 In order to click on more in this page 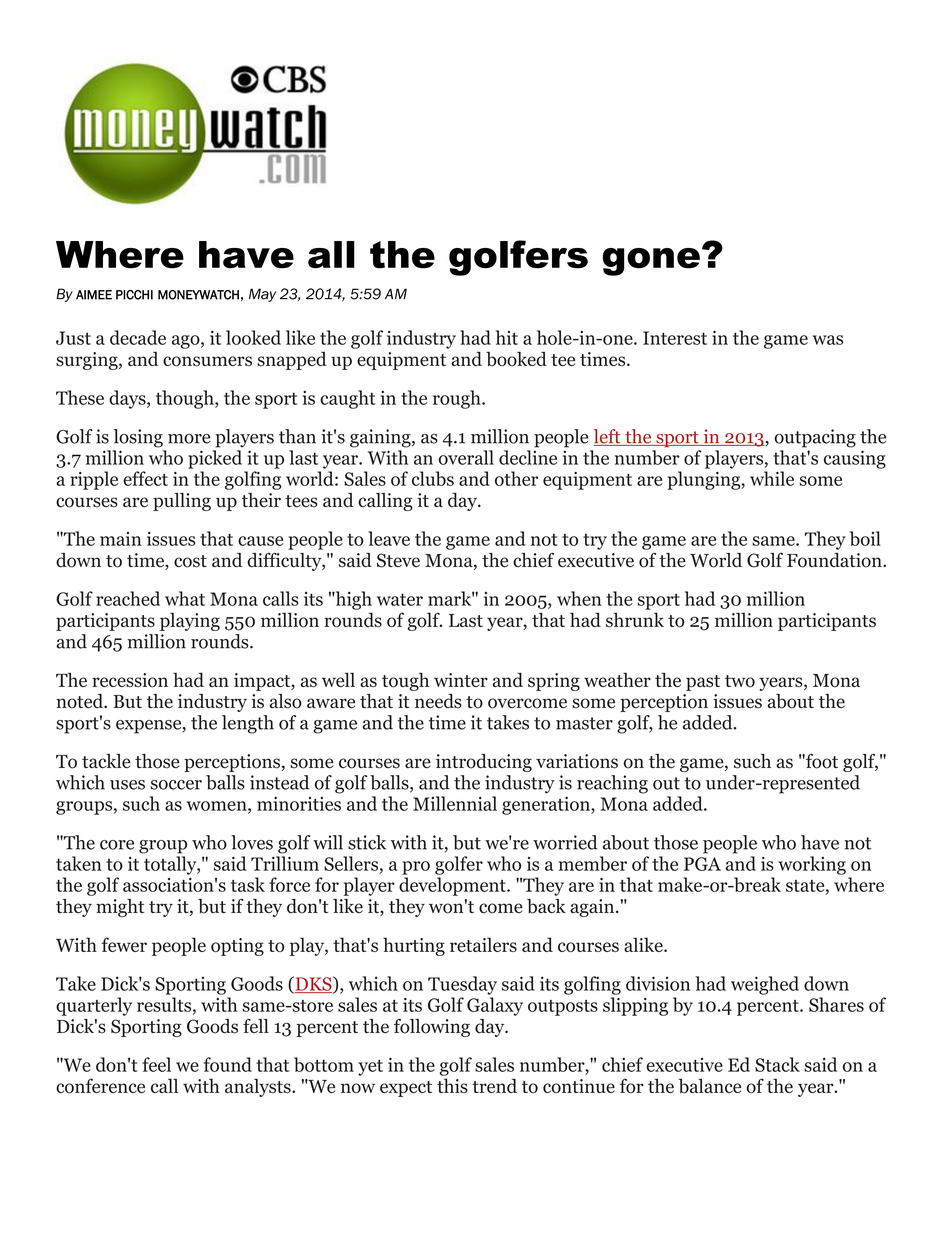, I will do `click(189, 439)`.
